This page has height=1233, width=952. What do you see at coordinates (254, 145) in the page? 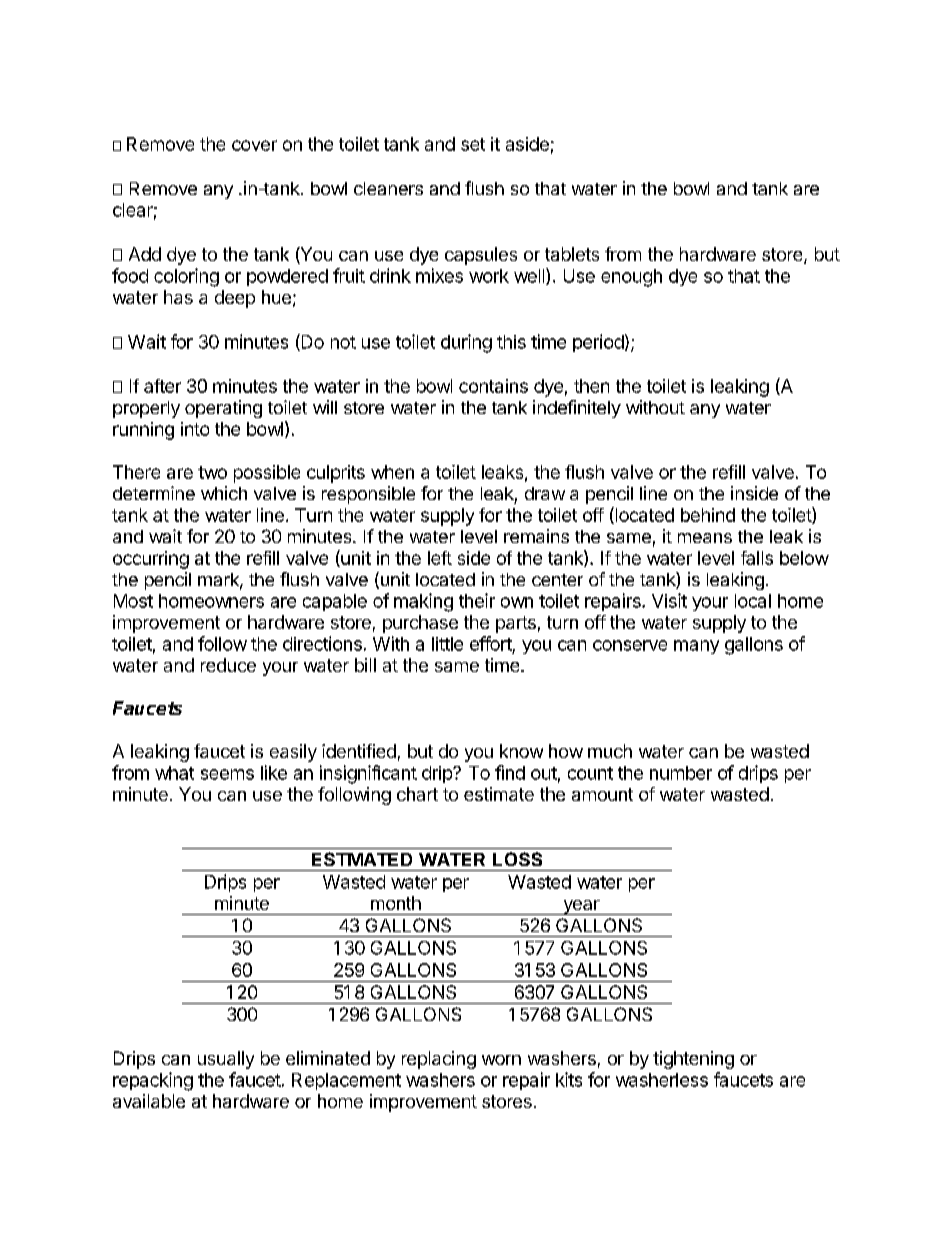
I see `cover` at bounding box center [254, 145].
